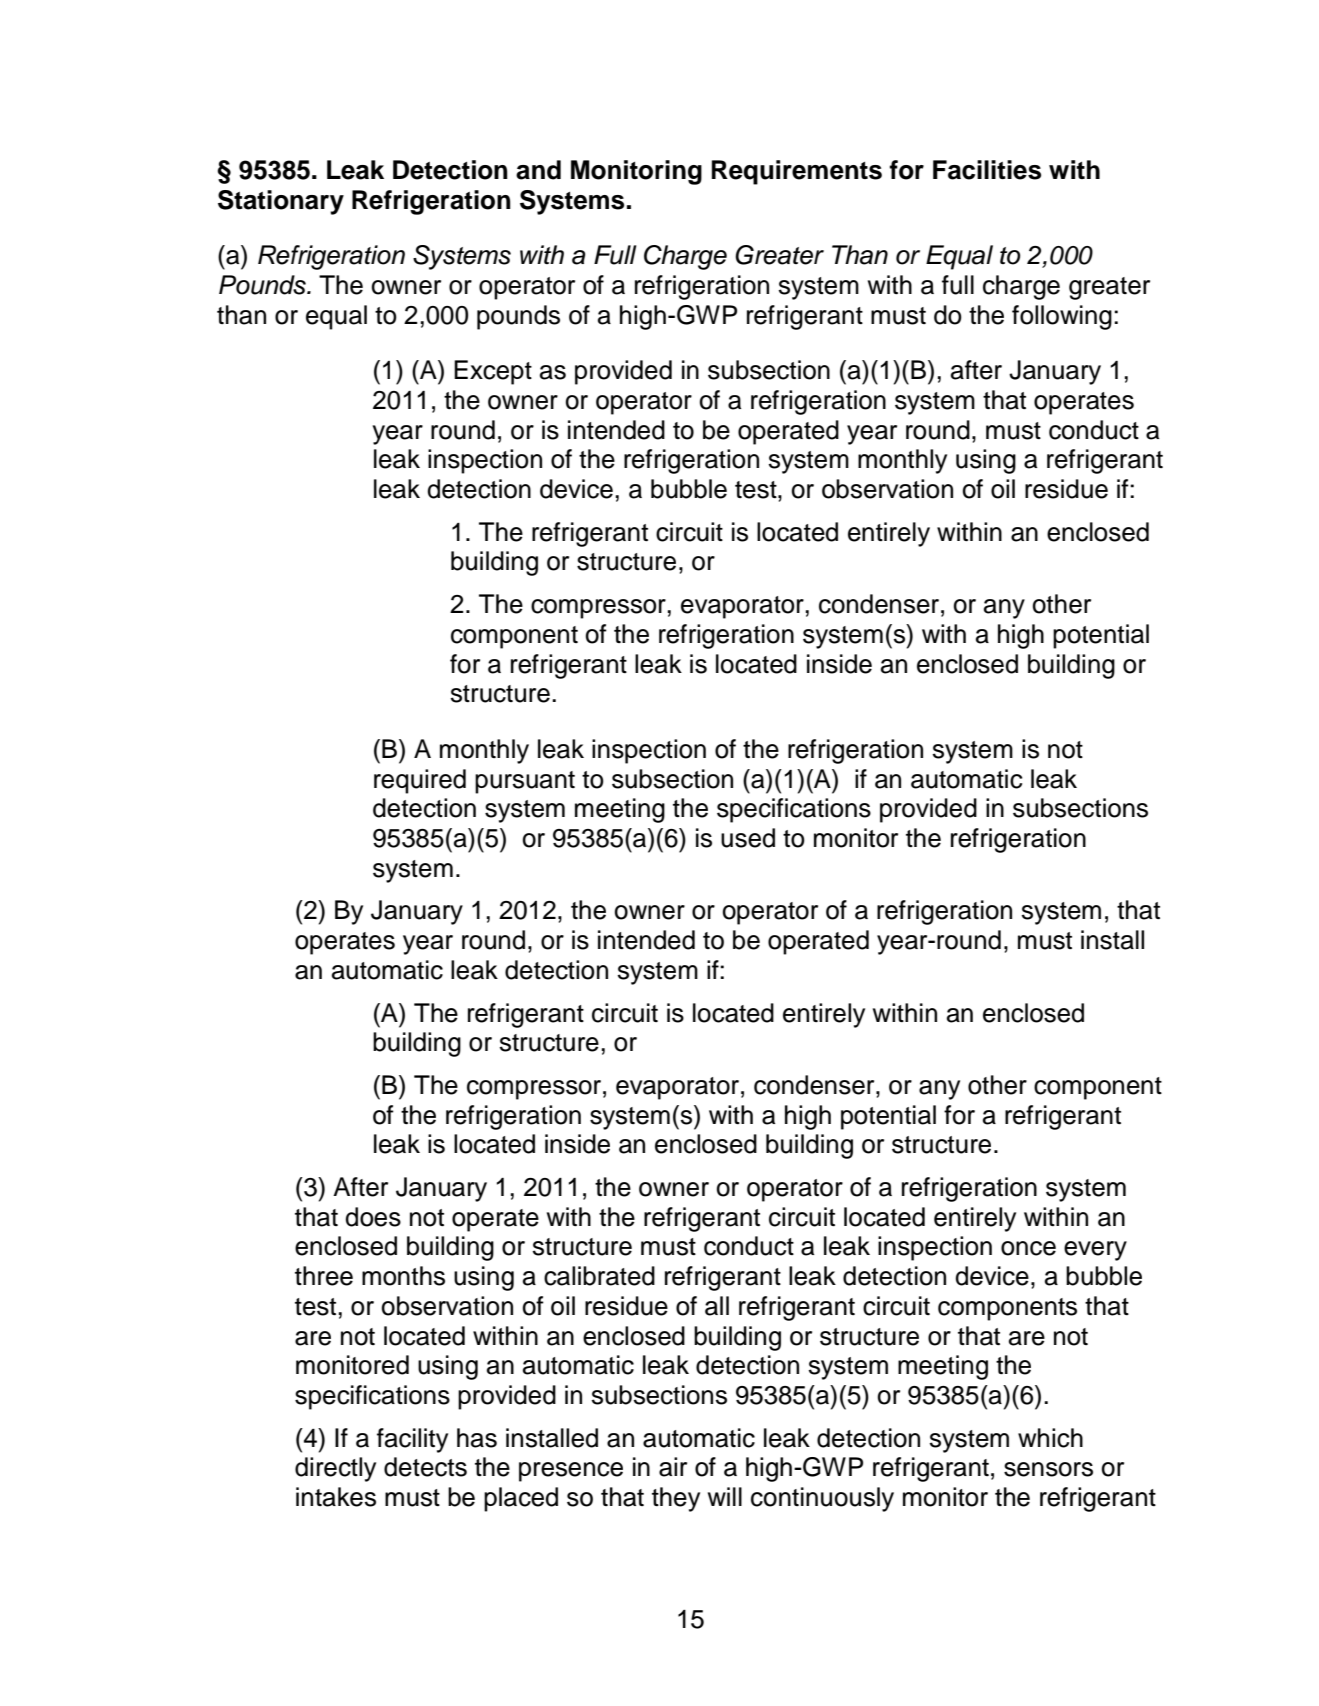 The image size is (1319, 1706). I want to click on required, so click(420, 781).
